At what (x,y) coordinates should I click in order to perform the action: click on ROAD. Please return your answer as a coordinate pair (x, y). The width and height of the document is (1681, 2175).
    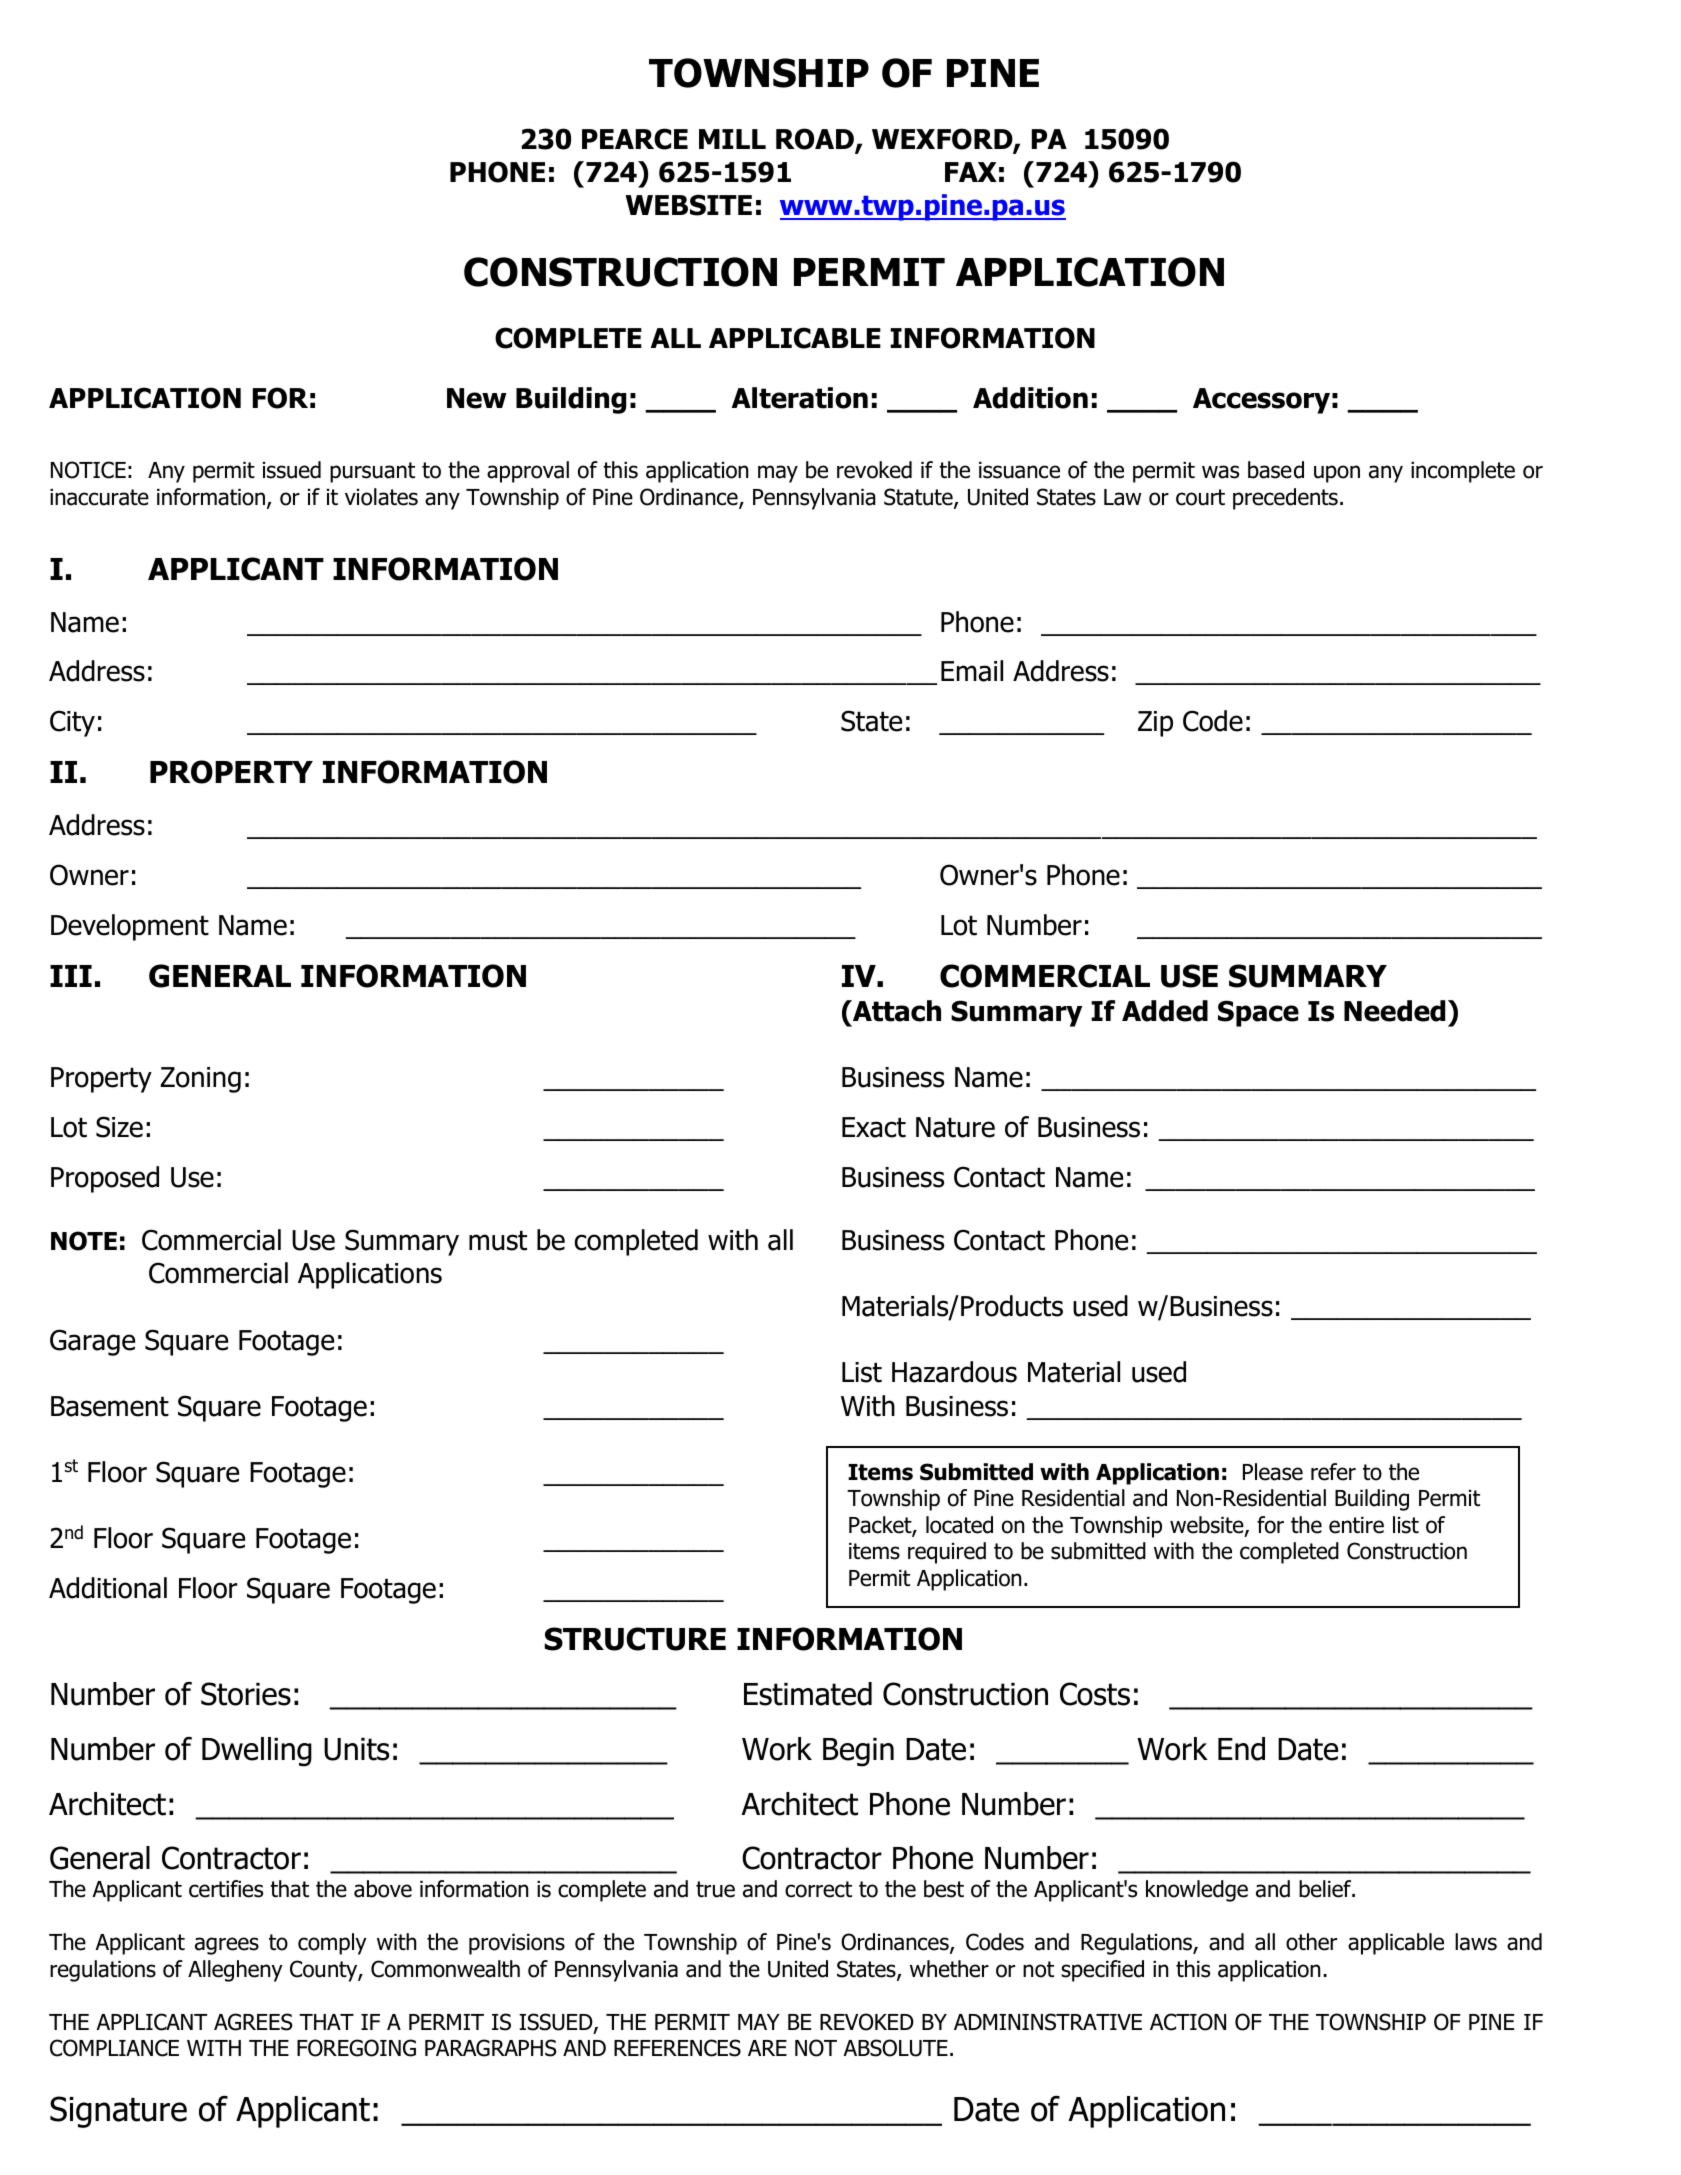
    Looking at the image, I should click on (816, 140).
